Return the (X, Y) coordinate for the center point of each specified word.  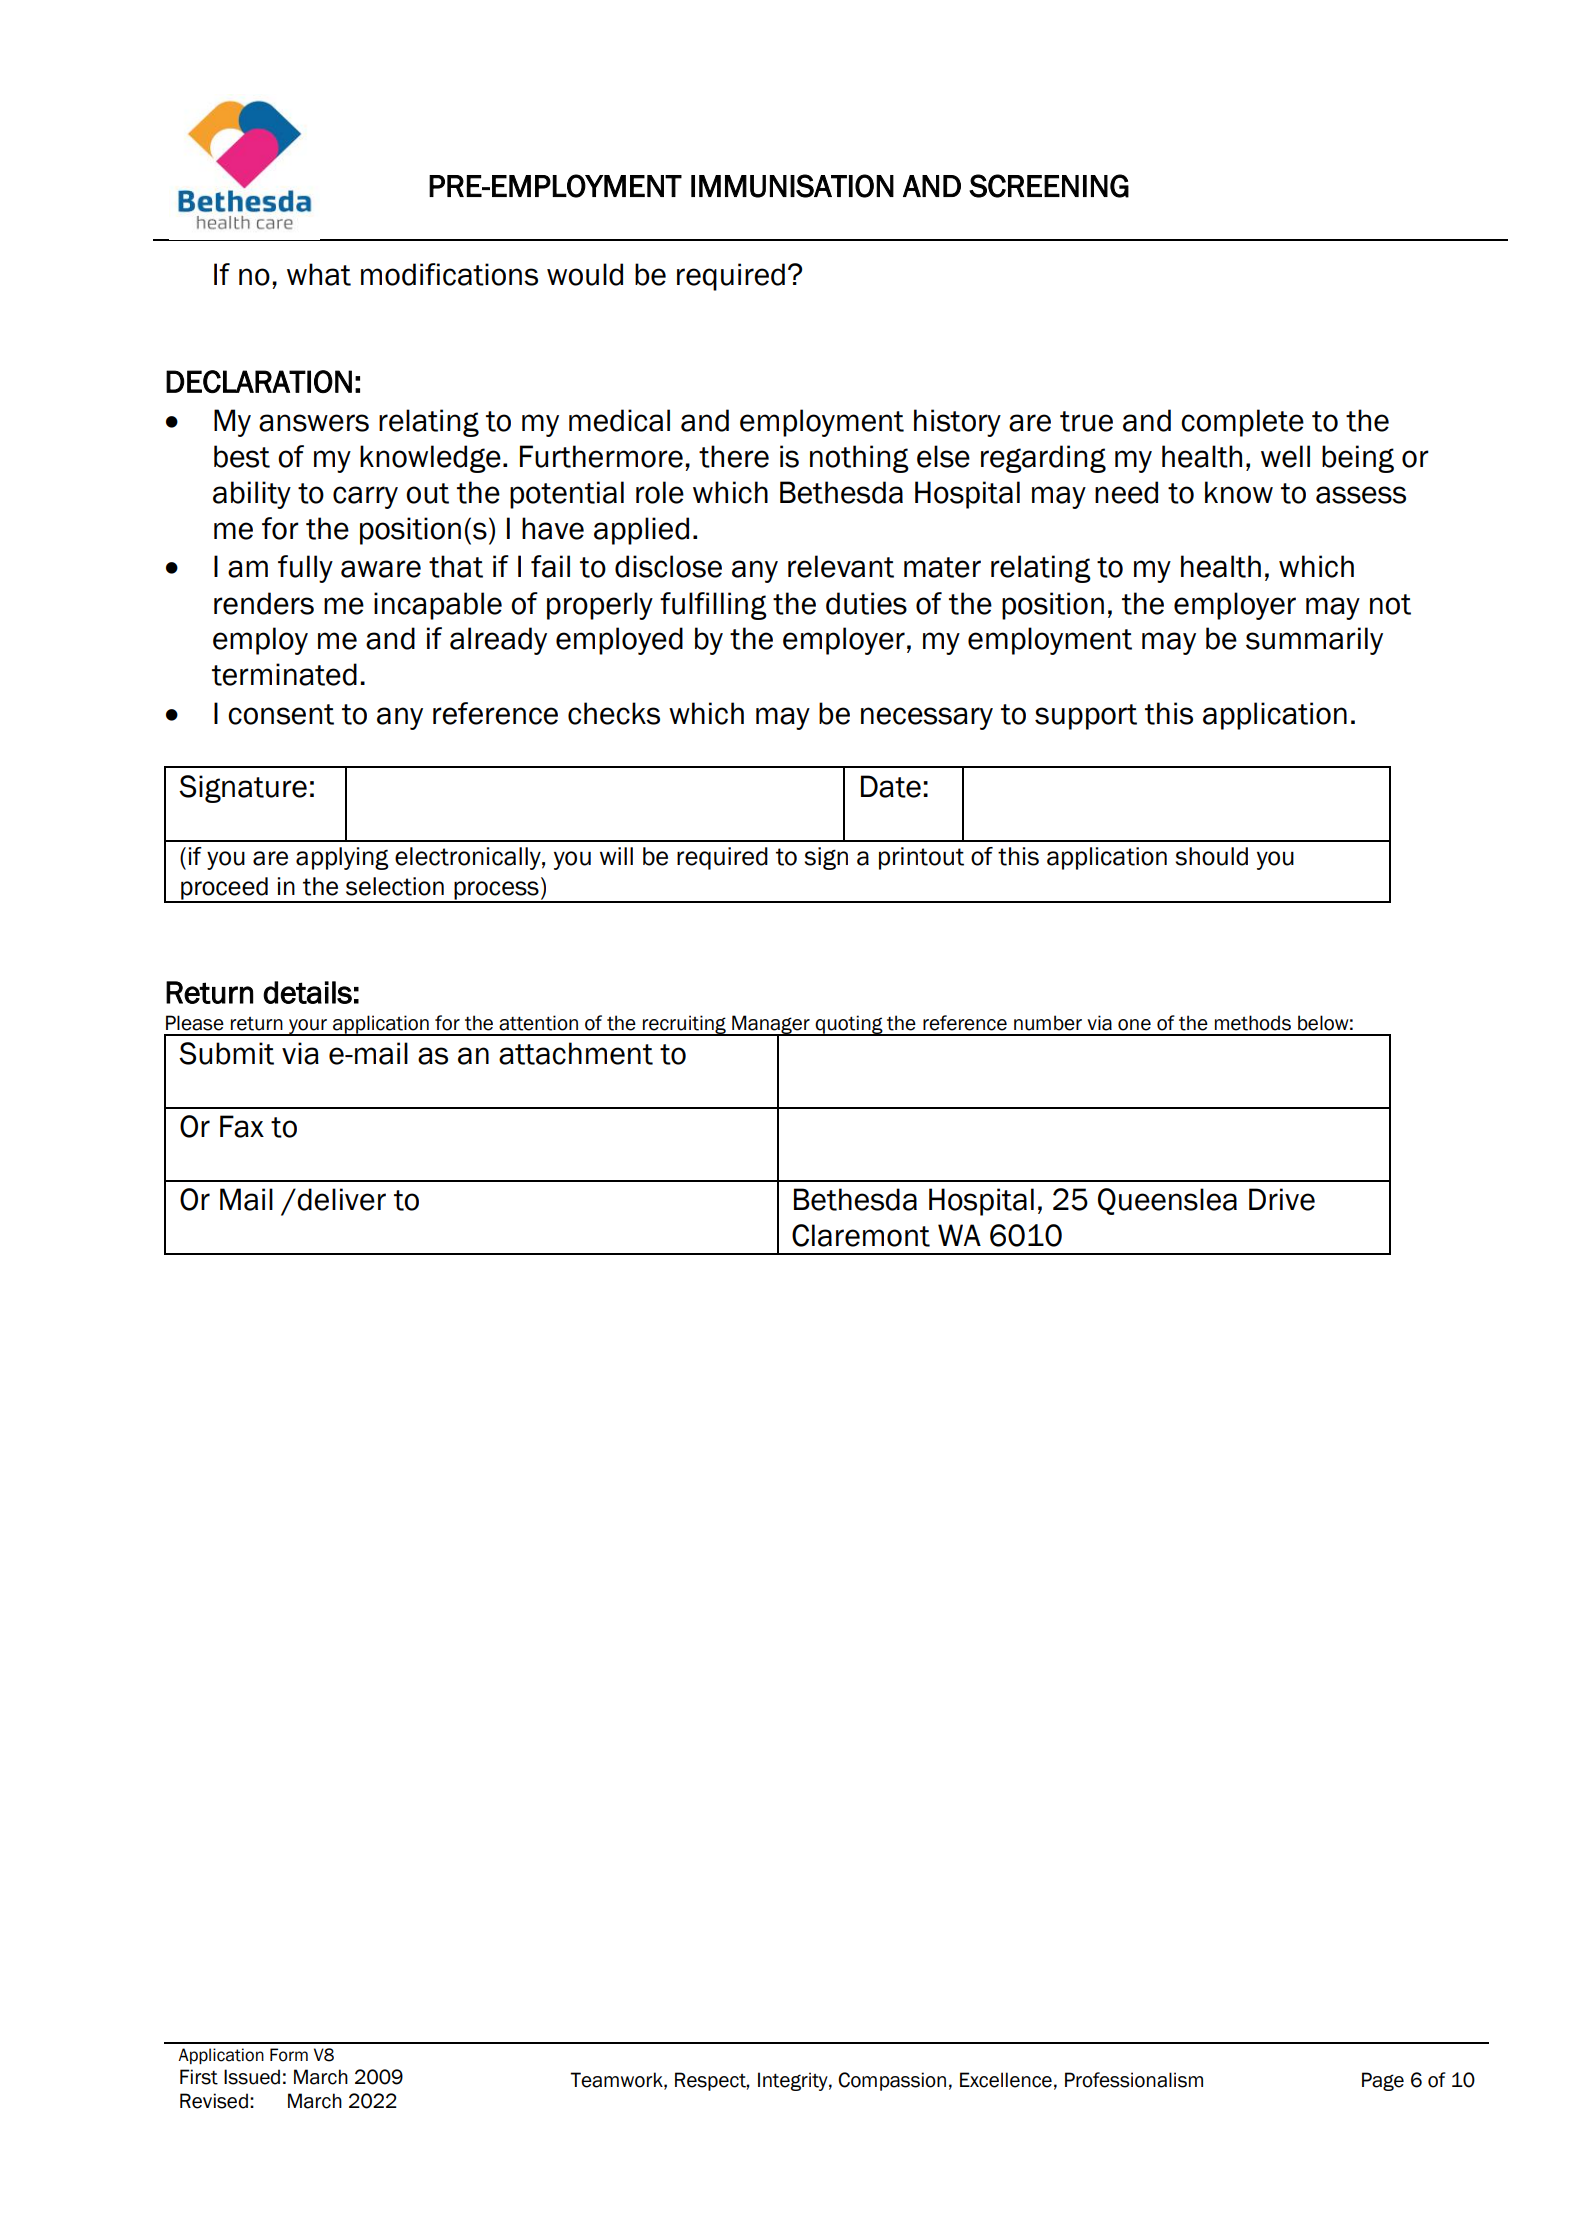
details (307, 992)
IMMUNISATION (792, 186)
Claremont (861, 1235)
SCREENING (1049, 186)
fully (305, 569)
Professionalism (1134, 2080)
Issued (252, 2077)
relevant (841, 566)
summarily (1314, 641)
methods (1253, 1023)
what (319, 274)
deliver (341, 1199)
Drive (1282, 1199)
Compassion (892, 2081)
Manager (771, 1025)
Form (289, 2055)
